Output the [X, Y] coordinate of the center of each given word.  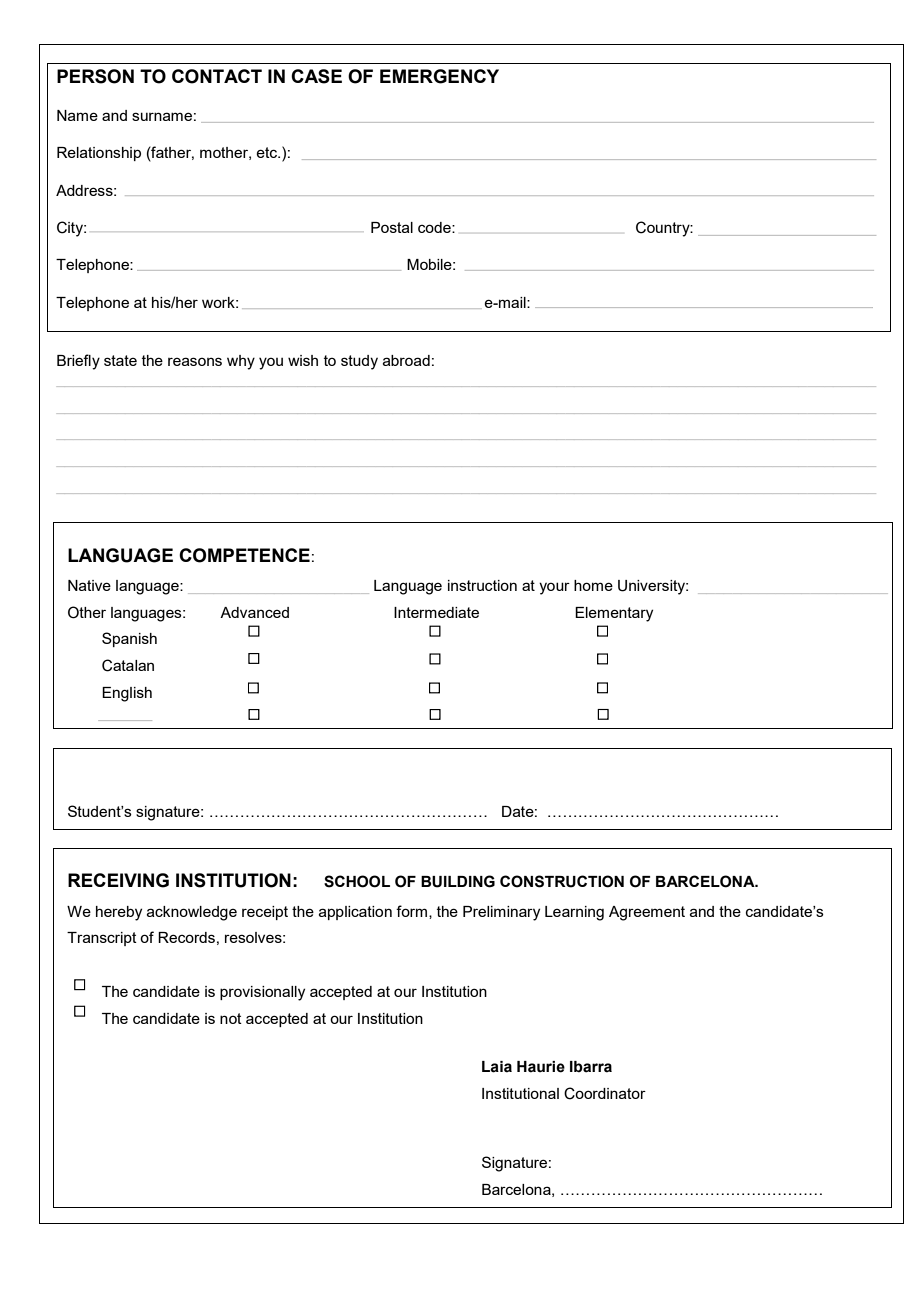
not [231, 1018]
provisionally [262, 993]
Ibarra [591, 1067]
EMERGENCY [439, 76]
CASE [316, 76]
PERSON [95, 76]
